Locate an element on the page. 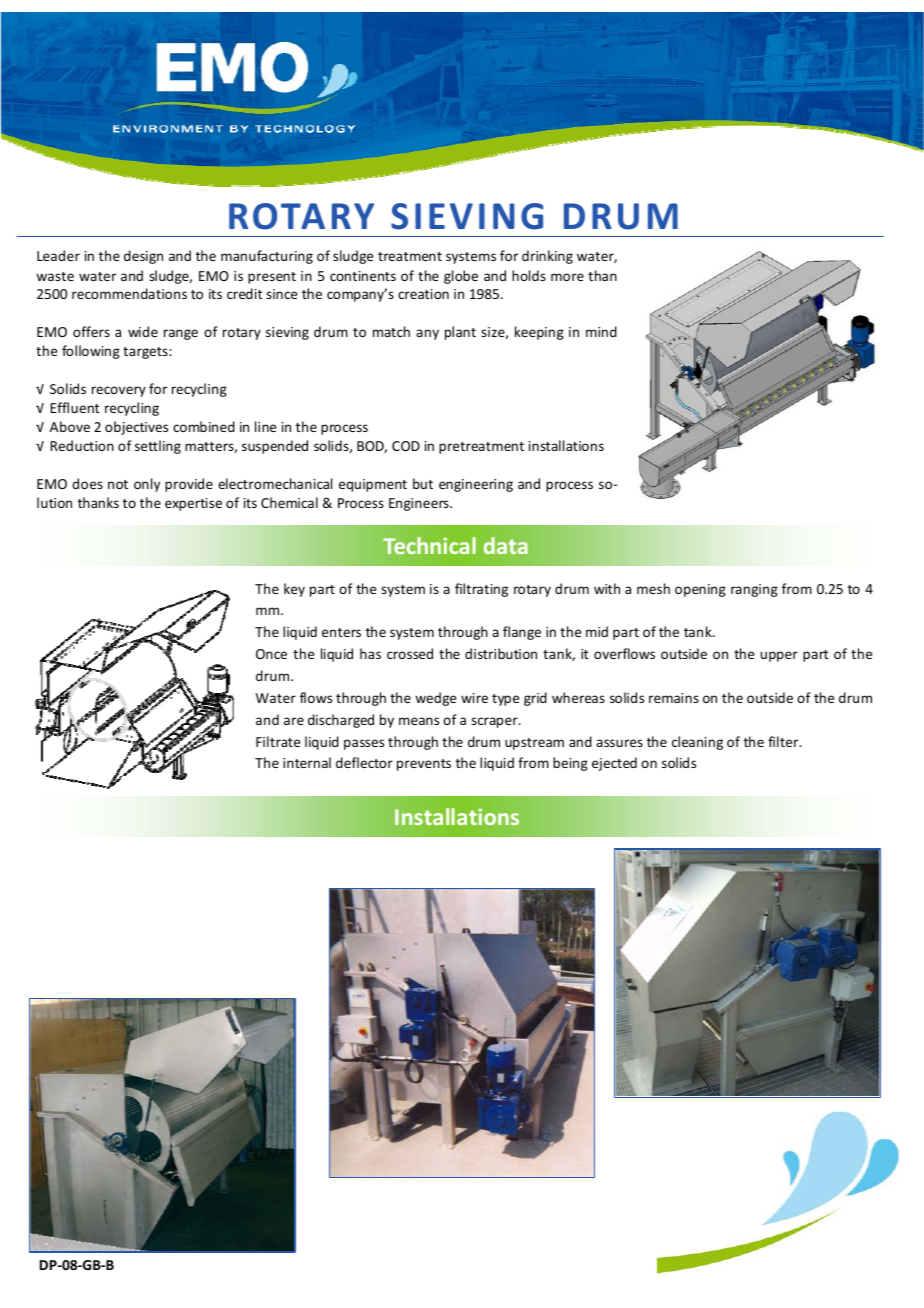 The height and width of the image is (1308, 924). key is located at coordinates (294, 590).
